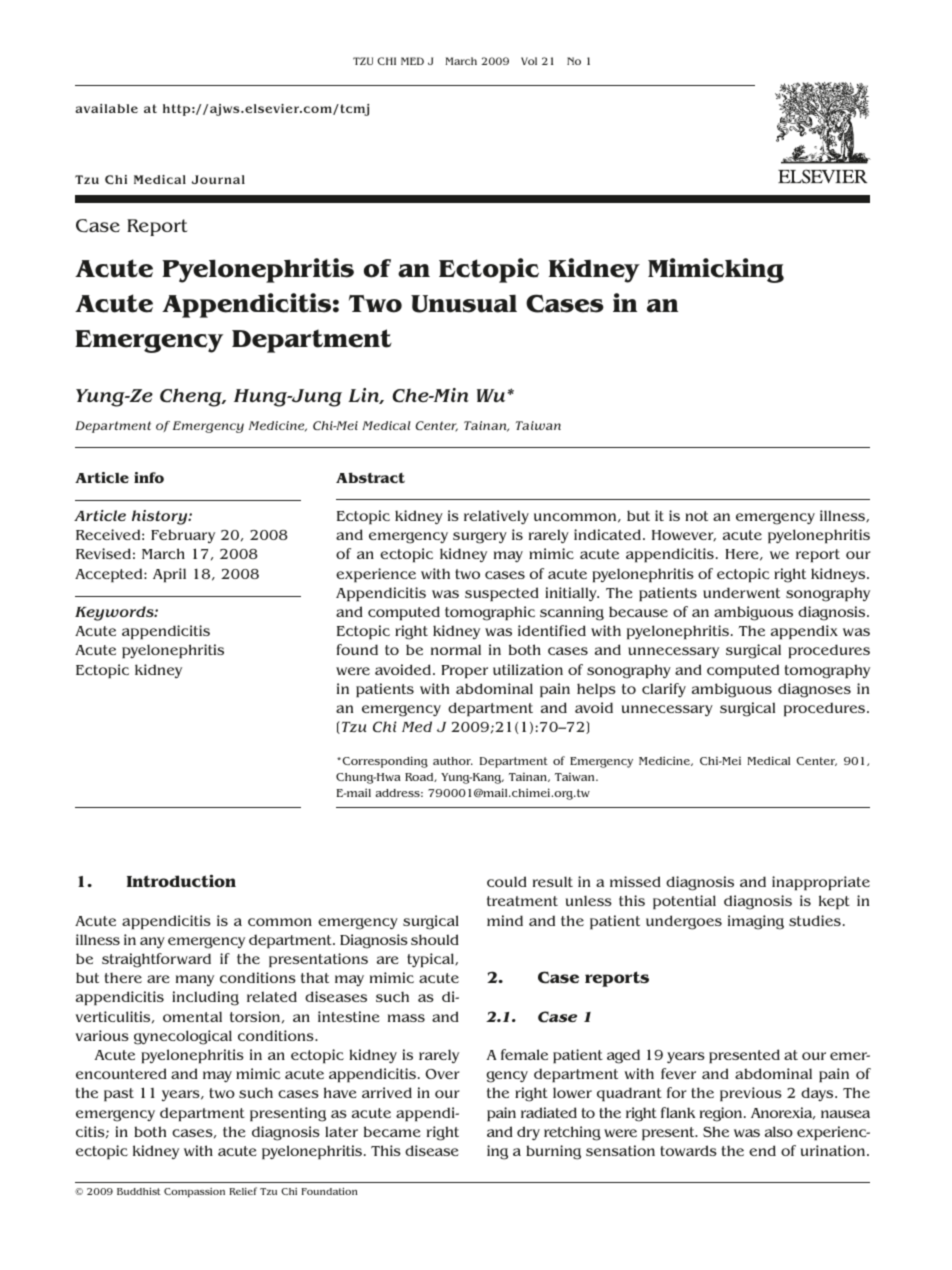 This page has height=1270, width=952. Describe the element at coordinates (496, 517) in the page. I see `relatively` at that location.
